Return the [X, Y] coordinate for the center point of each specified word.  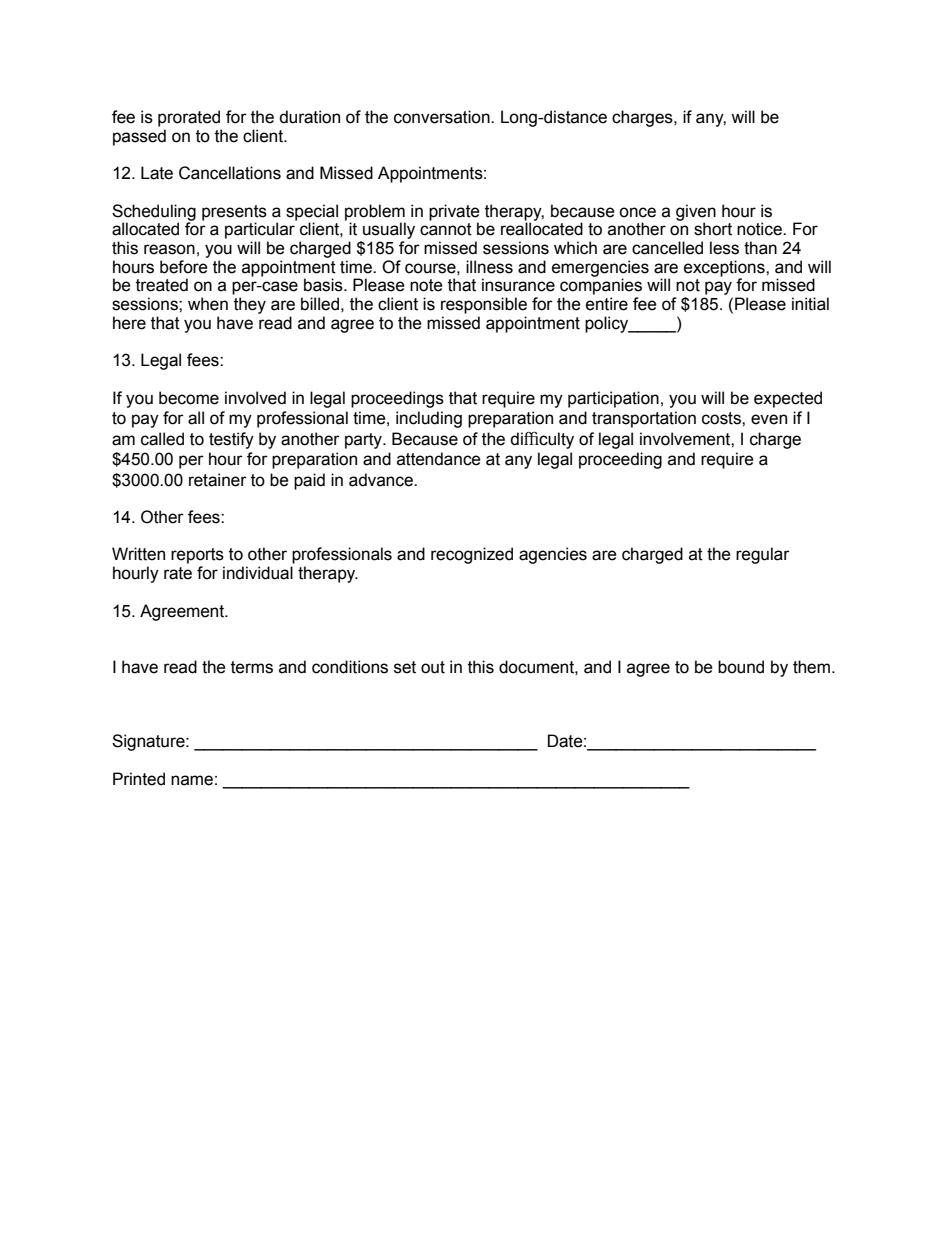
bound [741, 667]
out [433, 667]
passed [139, 137]
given [696, 213]
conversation [443, 117]
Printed [139, 779]
